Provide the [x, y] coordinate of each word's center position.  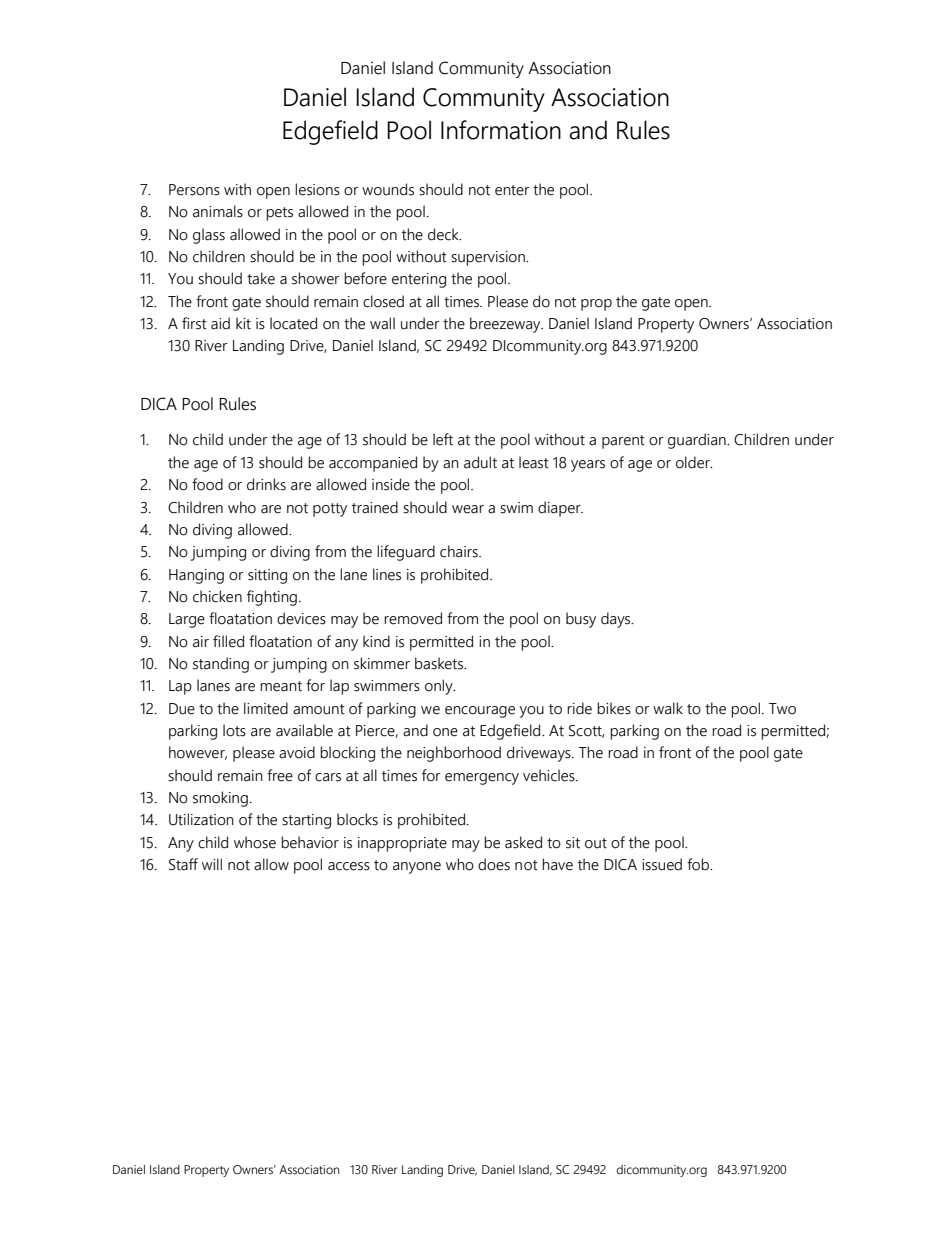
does [494, 864]
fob [699, 864]
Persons [194, 190]
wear [468, 509]
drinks [266, 484]
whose [255, 842]
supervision [489, 258]
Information [501, 130]
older [694, 462]
